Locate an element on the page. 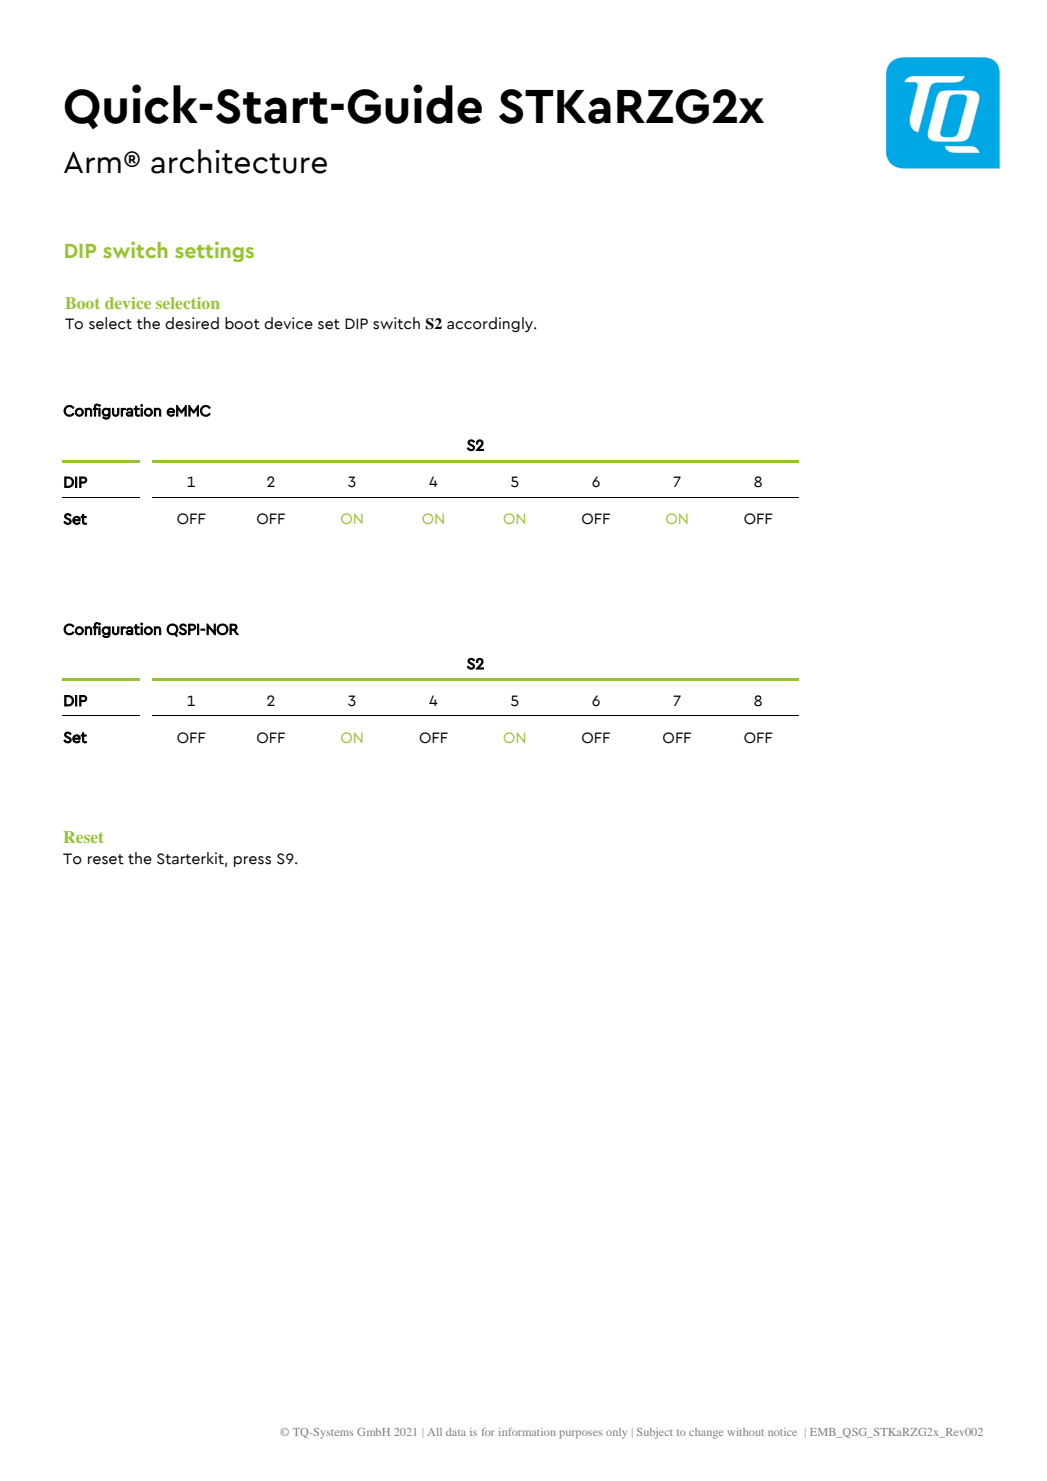  All is located at coordinates (434, 1432).
